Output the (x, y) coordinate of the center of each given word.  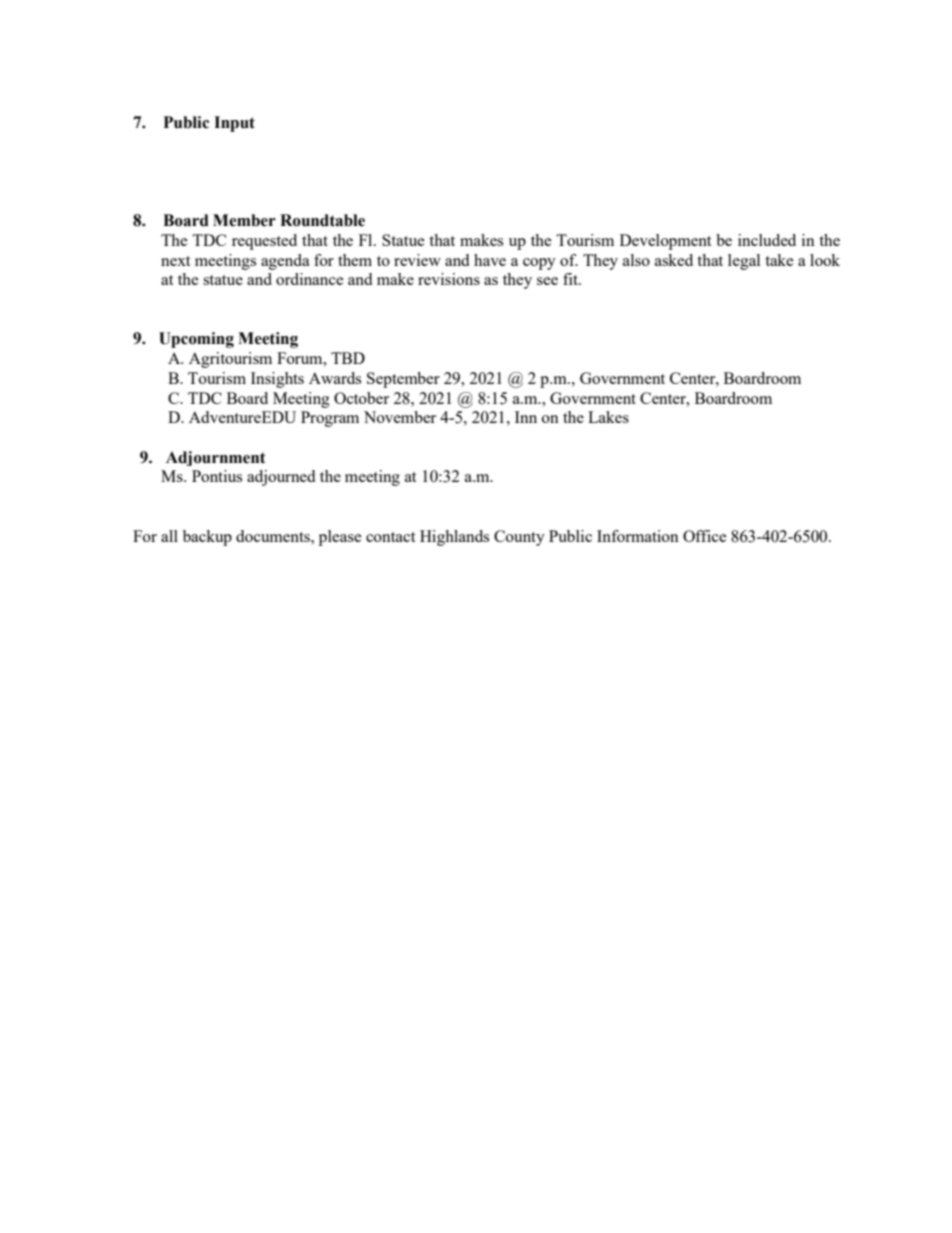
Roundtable (322, 220)
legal (744, 262)
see (547, 281)
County (519, 538)
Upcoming (196, 340)
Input (234, 124)
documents (274, 536)
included (767, 240)
